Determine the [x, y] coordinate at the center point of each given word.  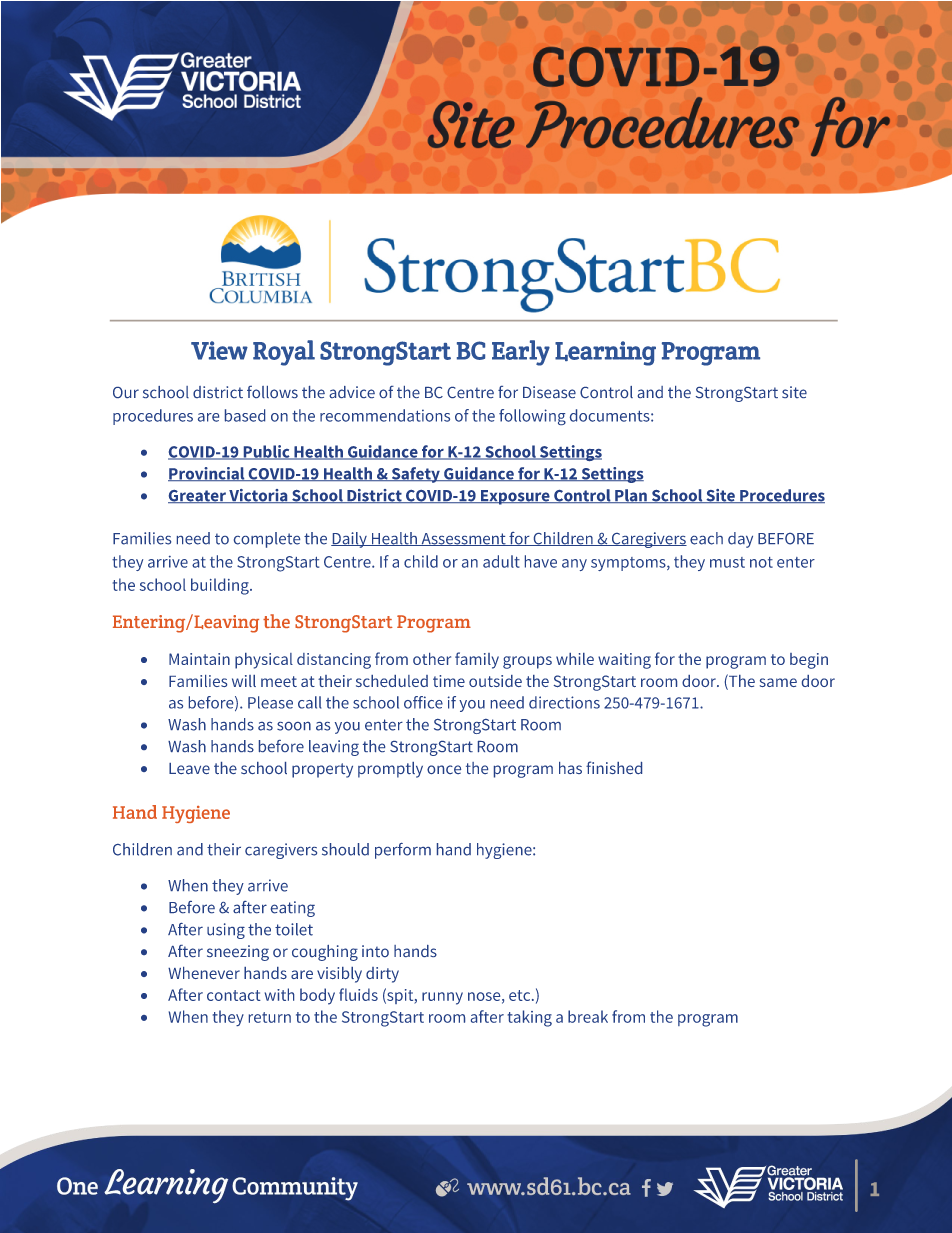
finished [614, 767]
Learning [605, 353]
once [444, 769]
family [477, 660]
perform [403, 851]
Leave [189, 768]
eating [293, 909]
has [570, 768]
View [219, 350]
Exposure [515, 497]
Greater [198, 496]
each [706, 538]
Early [521, 353]
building [221, 586]
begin [809, 661]
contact [234, 995]
